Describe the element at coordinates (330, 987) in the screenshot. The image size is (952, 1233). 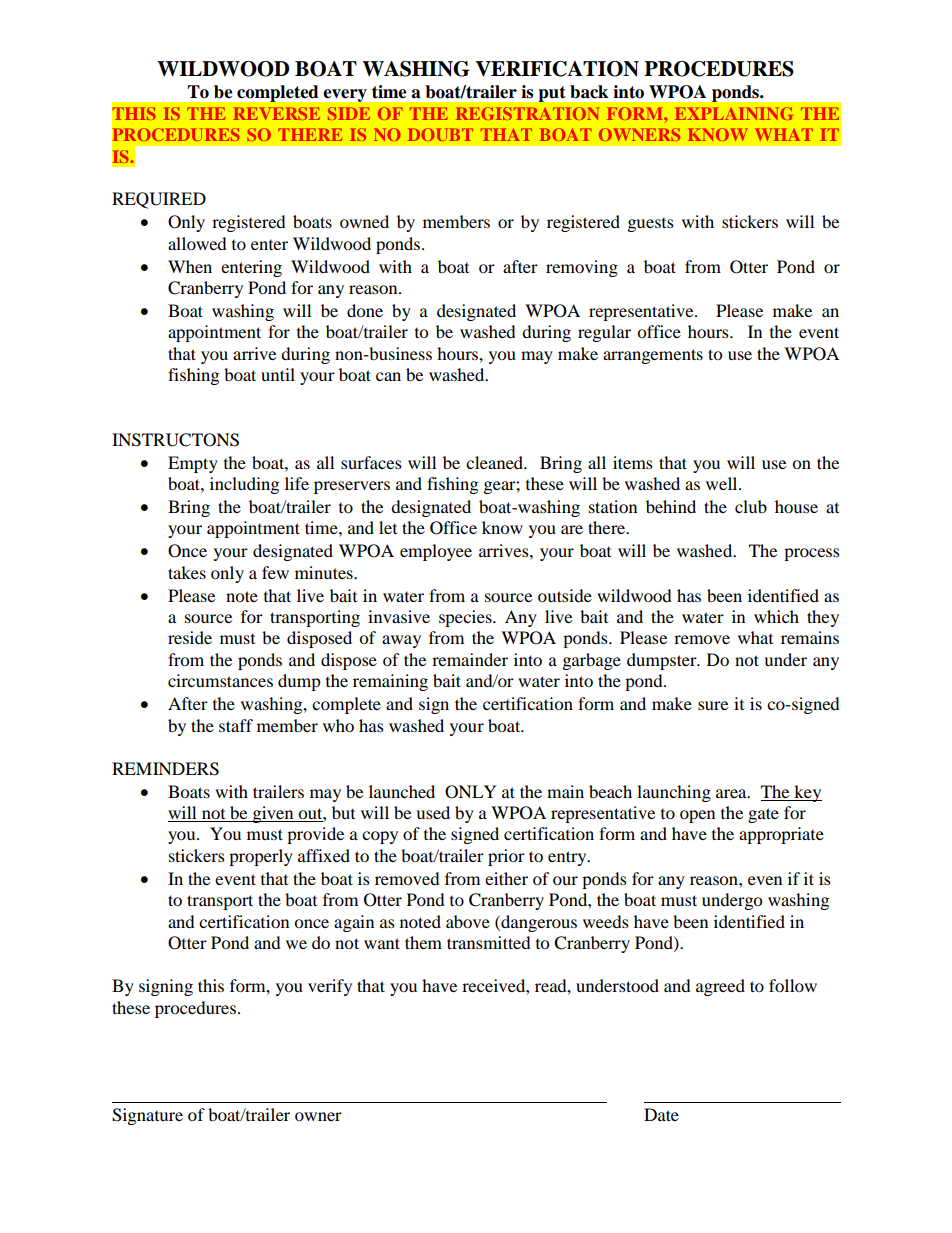
I see `verify` at that location.
